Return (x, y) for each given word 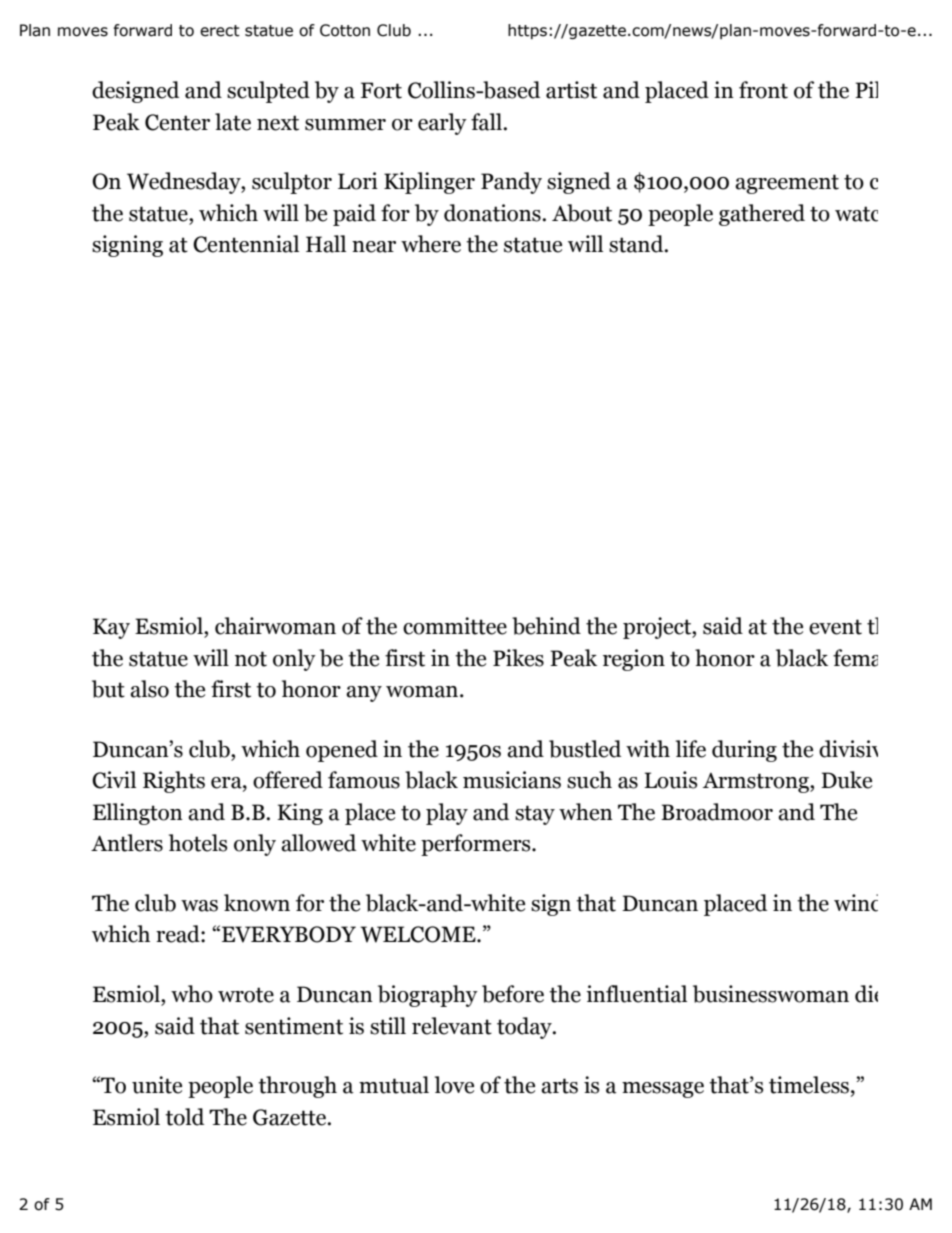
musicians (512, 780)
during (744, 751)
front (763, 90)
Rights (174, 782)
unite (157, 1085)
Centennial (246, 244)
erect (220, 31)
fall (487, 122)
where (431, 244)
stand (637, 244)
